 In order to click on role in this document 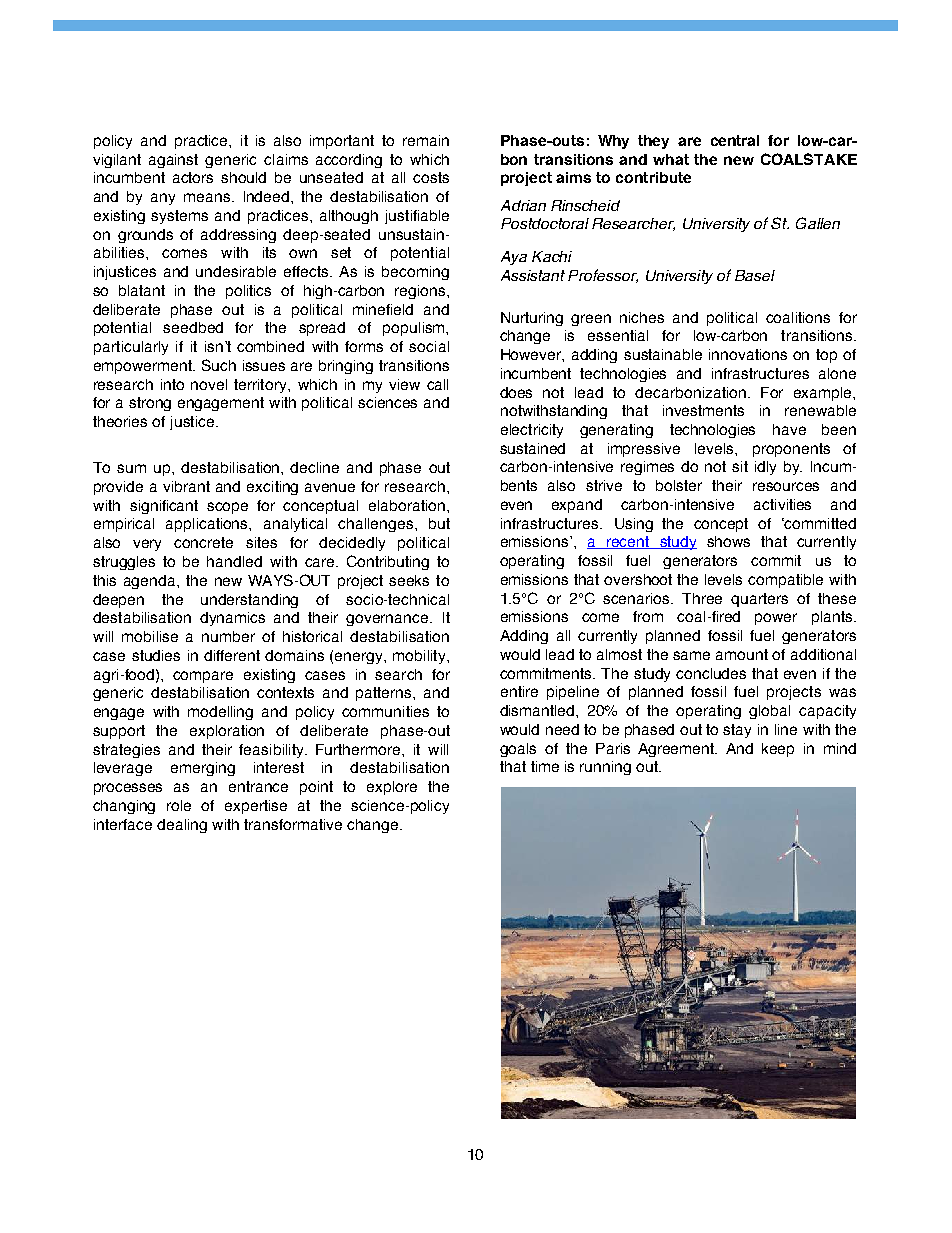, I will do `click(179, 805)`.
